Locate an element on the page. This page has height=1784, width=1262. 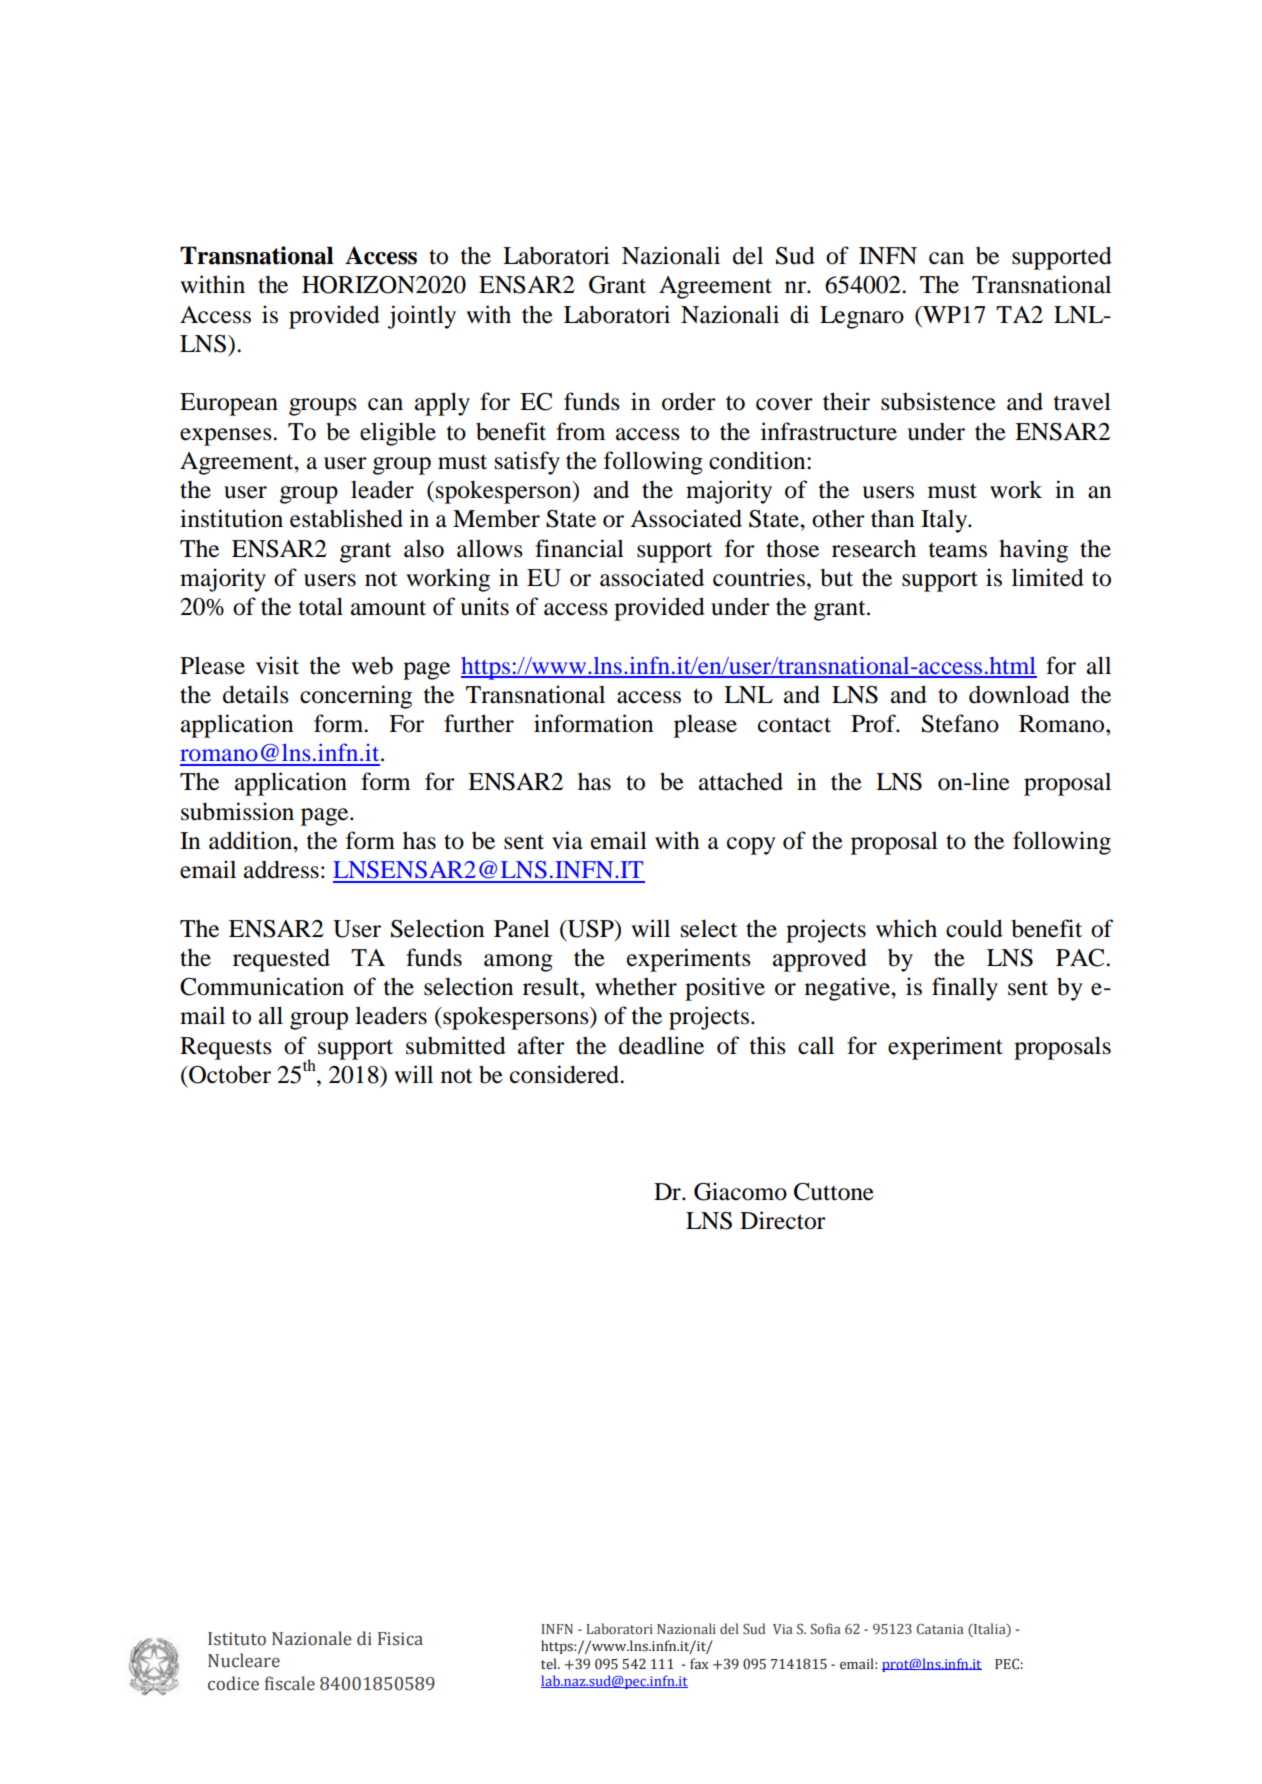
copy is located at coordinates (751, 846).
